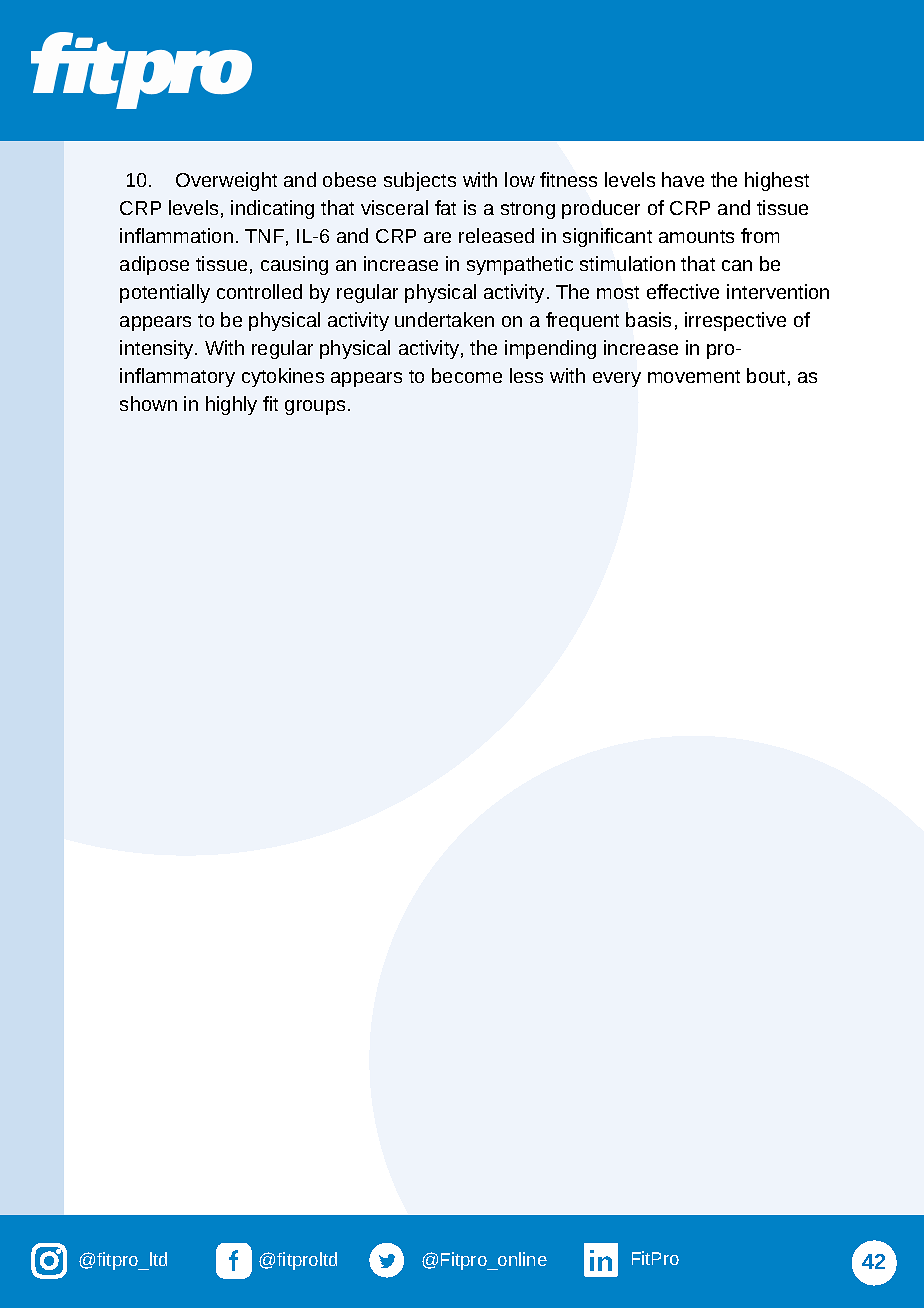 This image has height=1308, width=924. Describe the element at coordinates (437, 237) in the image. I see `are` at that location.
